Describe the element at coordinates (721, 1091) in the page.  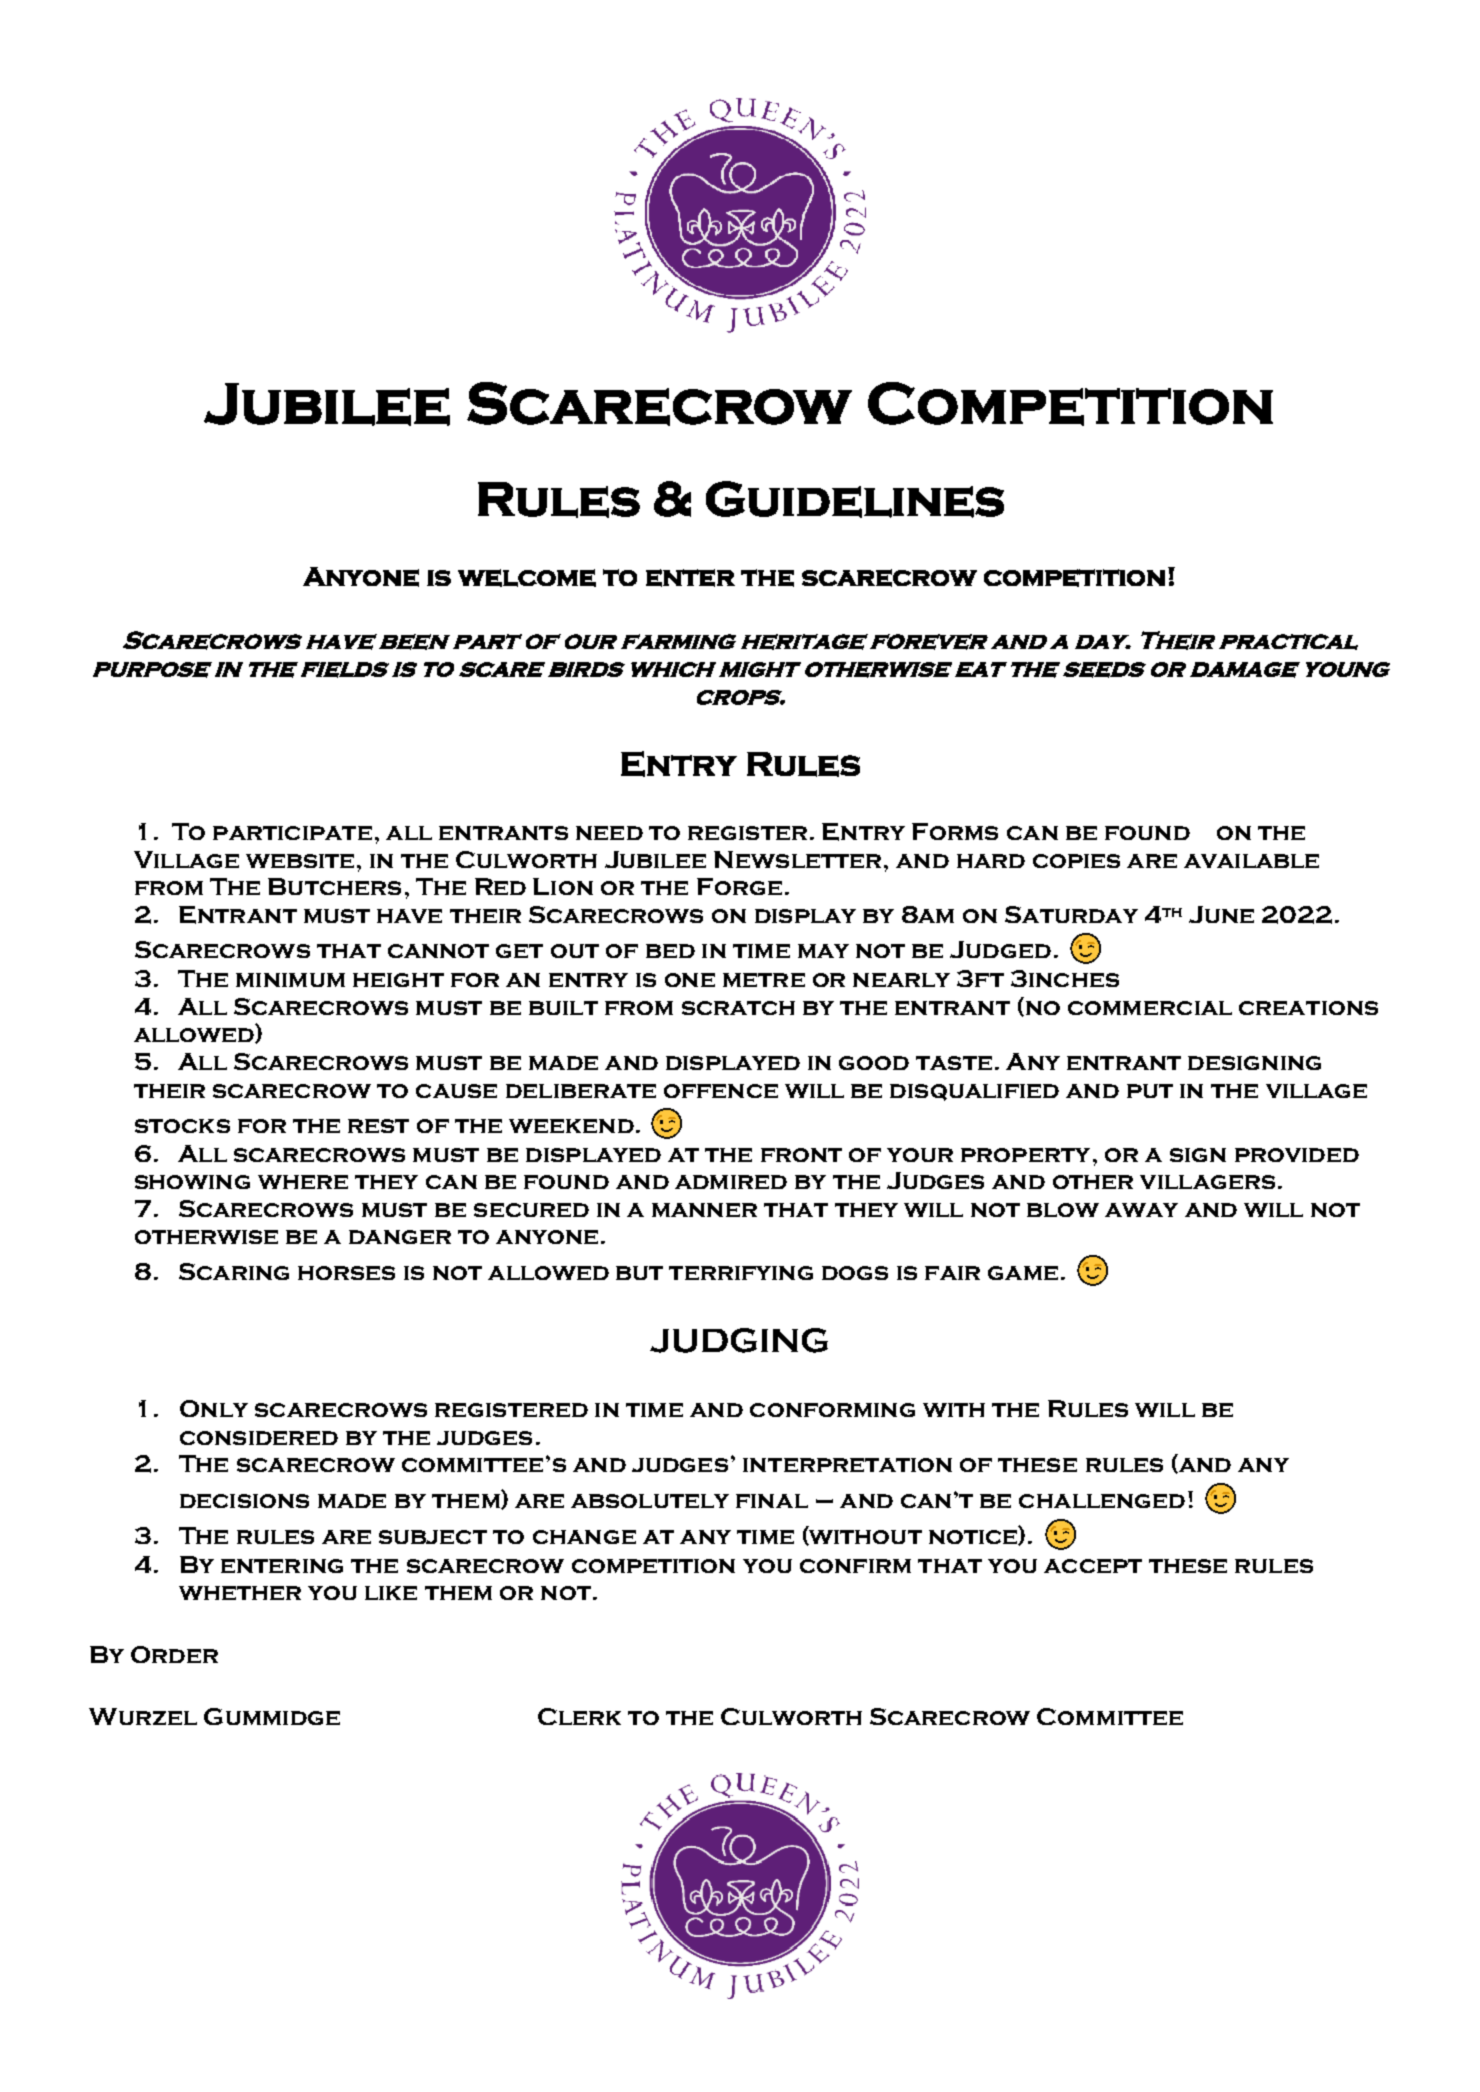
I see `offence` at that location.
